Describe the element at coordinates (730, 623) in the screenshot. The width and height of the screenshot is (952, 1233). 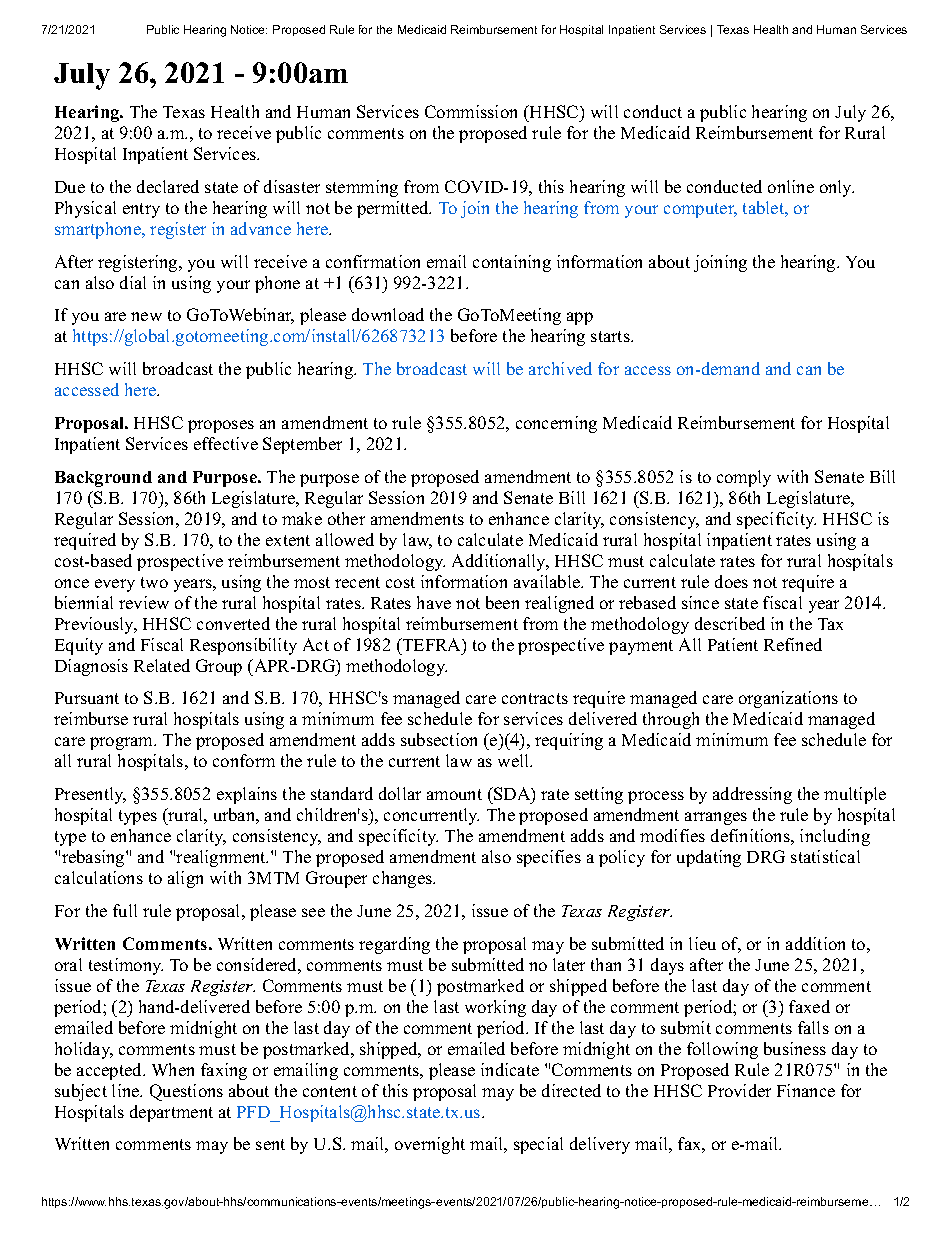
I see `described` at that location.
